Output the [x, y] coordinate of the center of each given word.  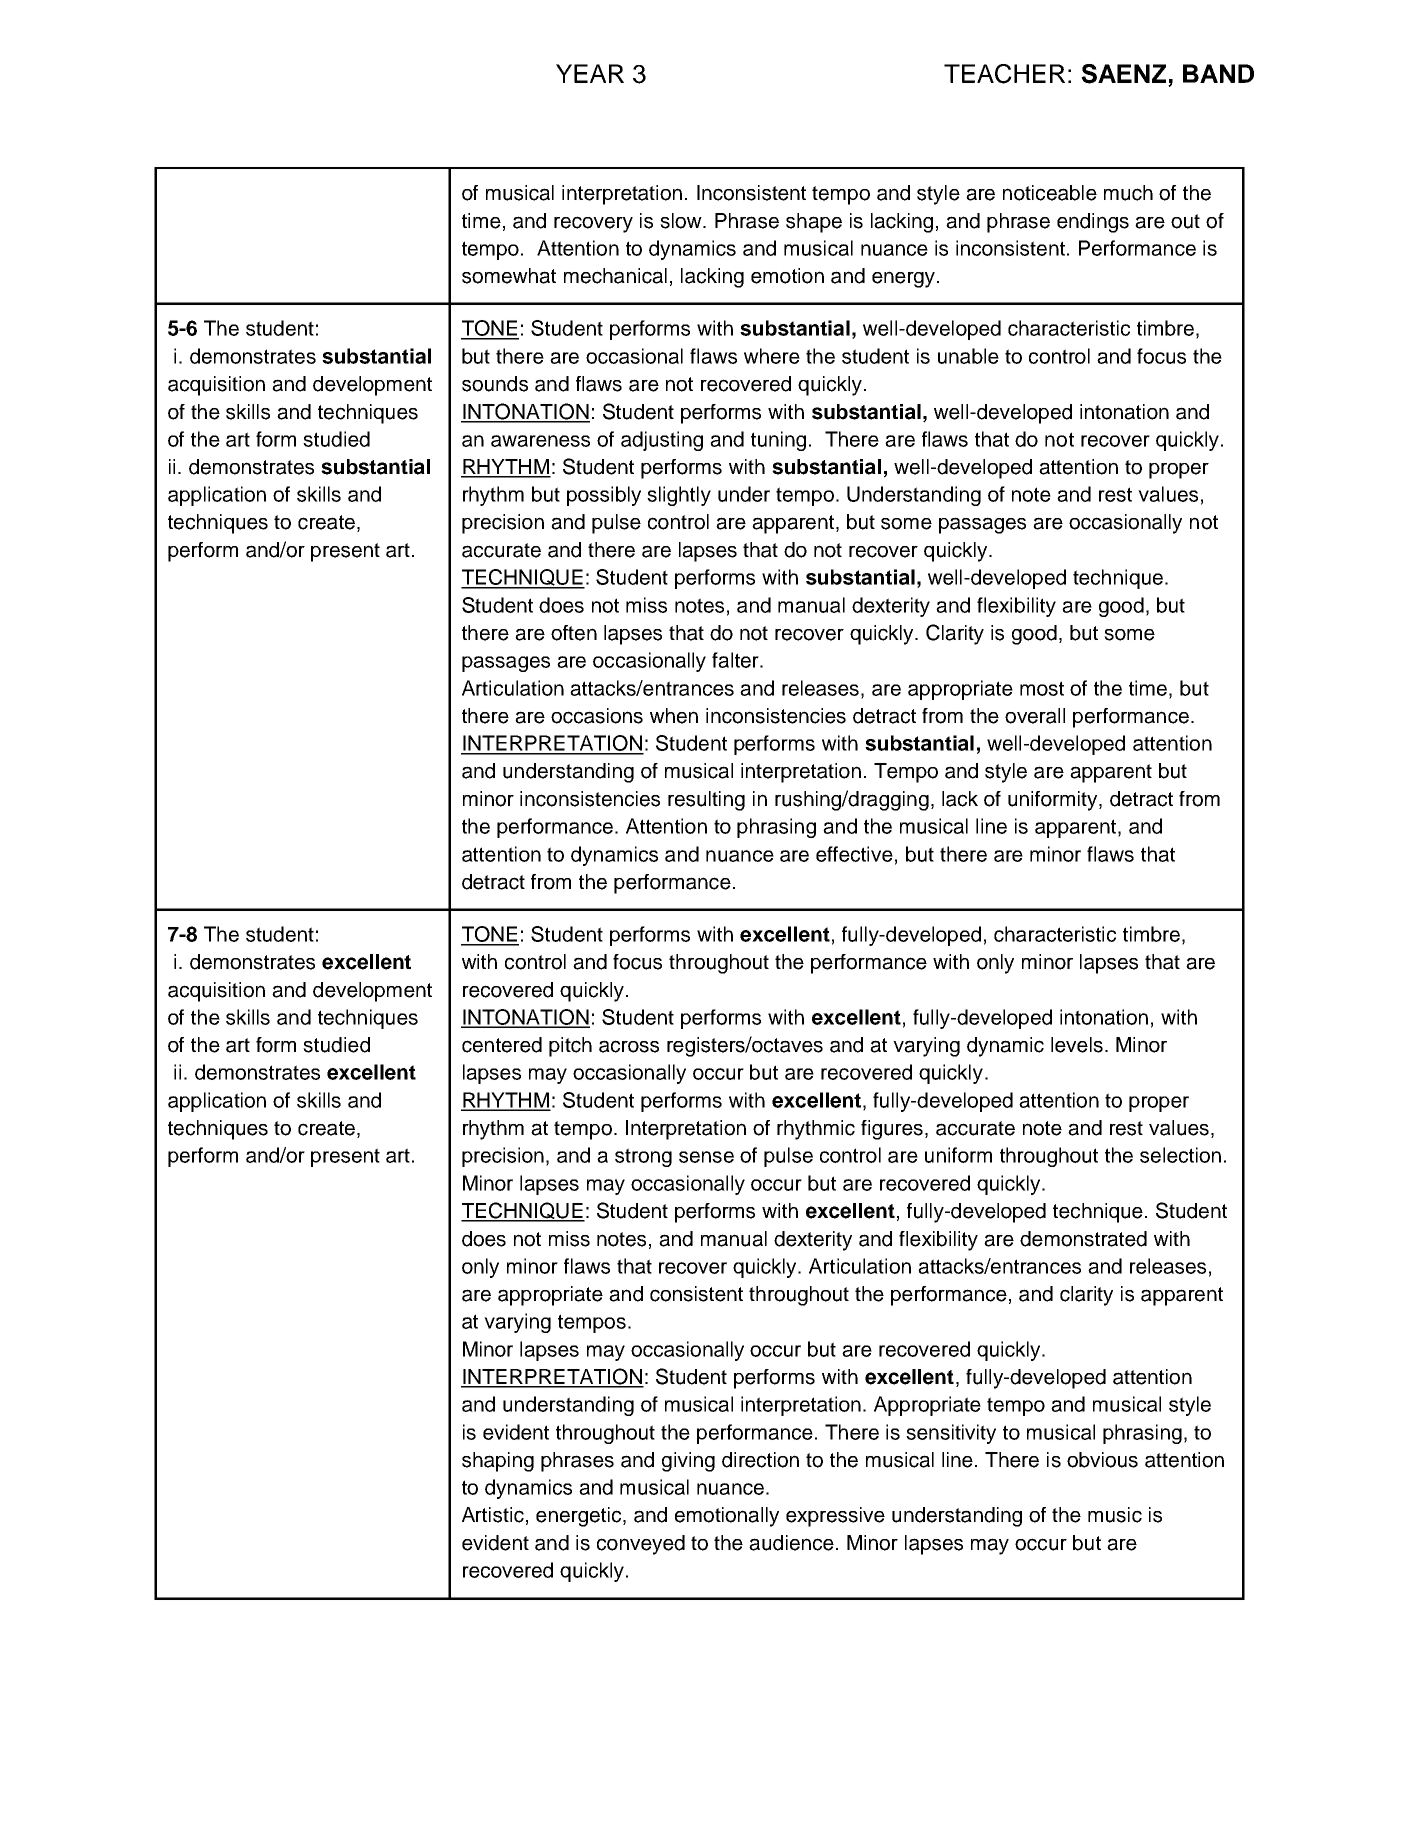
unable [968, 356]
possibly [604, 496]
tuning [778, 441]
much [1128, 193]
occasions [597, 716]
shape [814, 223]
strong [643, 1157]
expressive [835, 1517]
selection [1180, 1155]
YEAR [590, 73]
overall [1035, 716]
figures [892, 1130]
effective [854, 854]
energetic [580, 1517]
